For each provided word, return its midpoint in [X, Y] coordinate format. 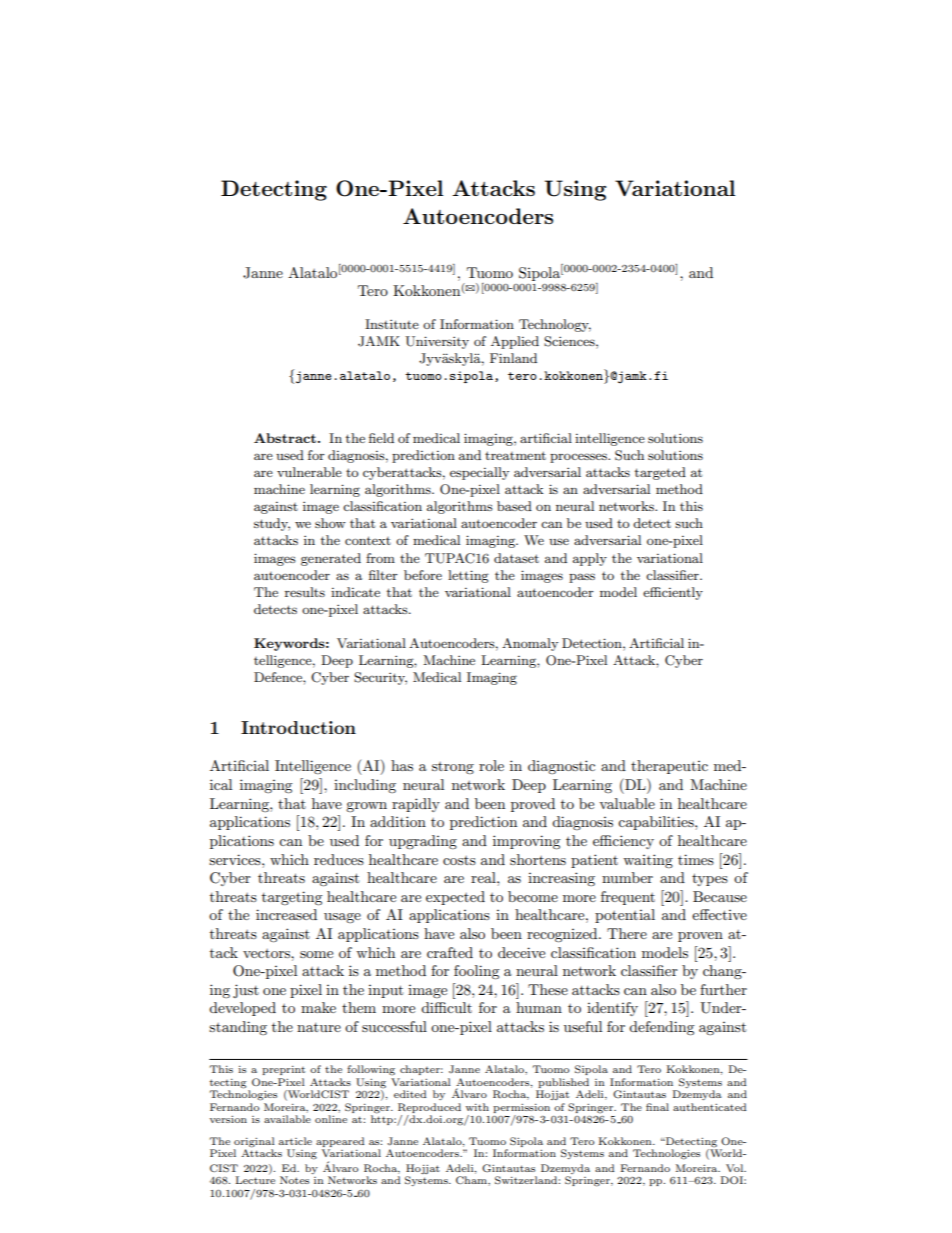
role [491, 765]
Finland [513, 358]
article [295, 1141]
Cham [472, 1180]
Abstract [285, 438]
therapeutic [669, 767]
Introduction [298, 727]
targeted [660, 473]
